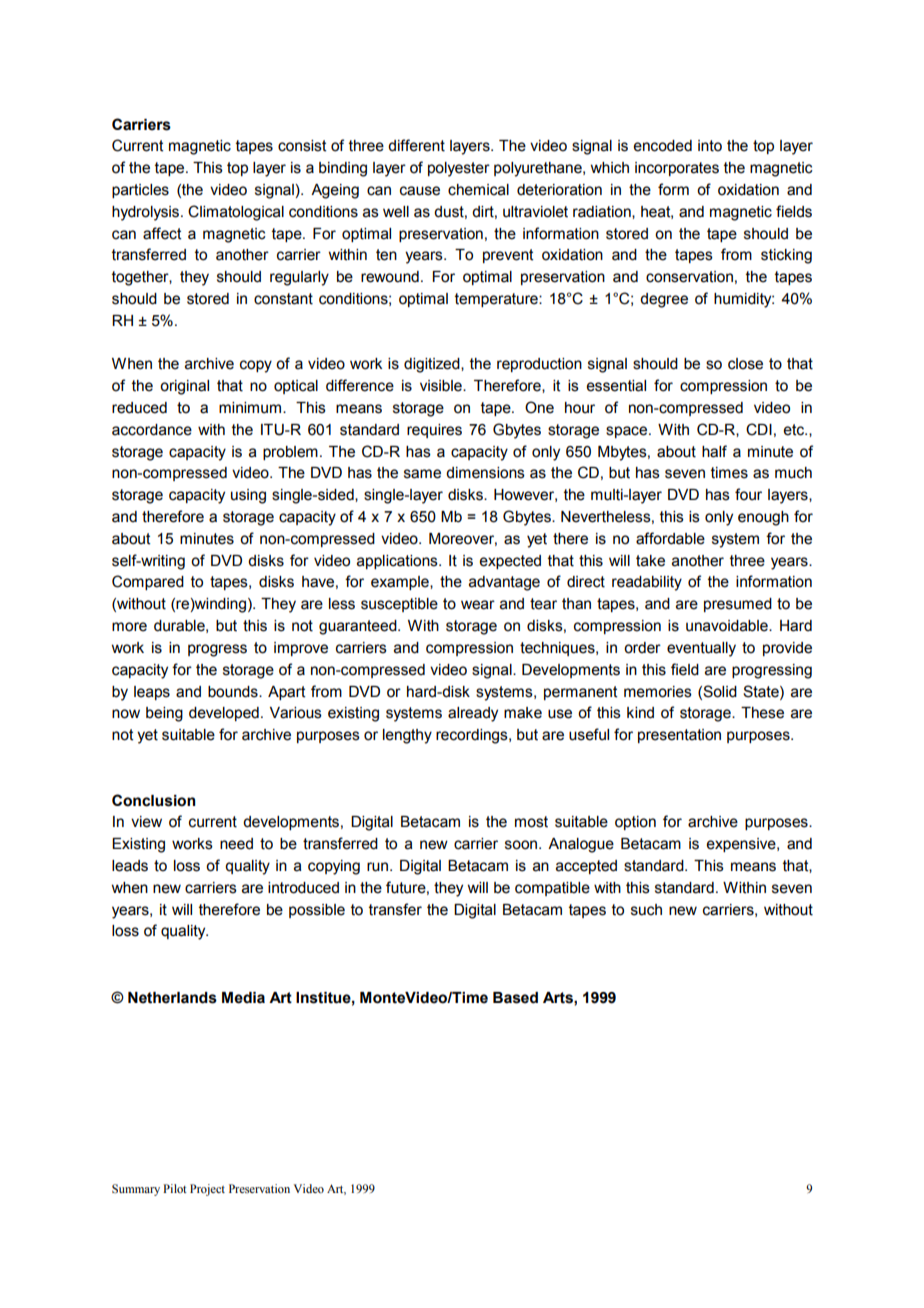 The image size is (924, 1308). What do you see at coordinates (515, 998) in the screenshot?
I see `Based` at bounding box center [515, 998].
